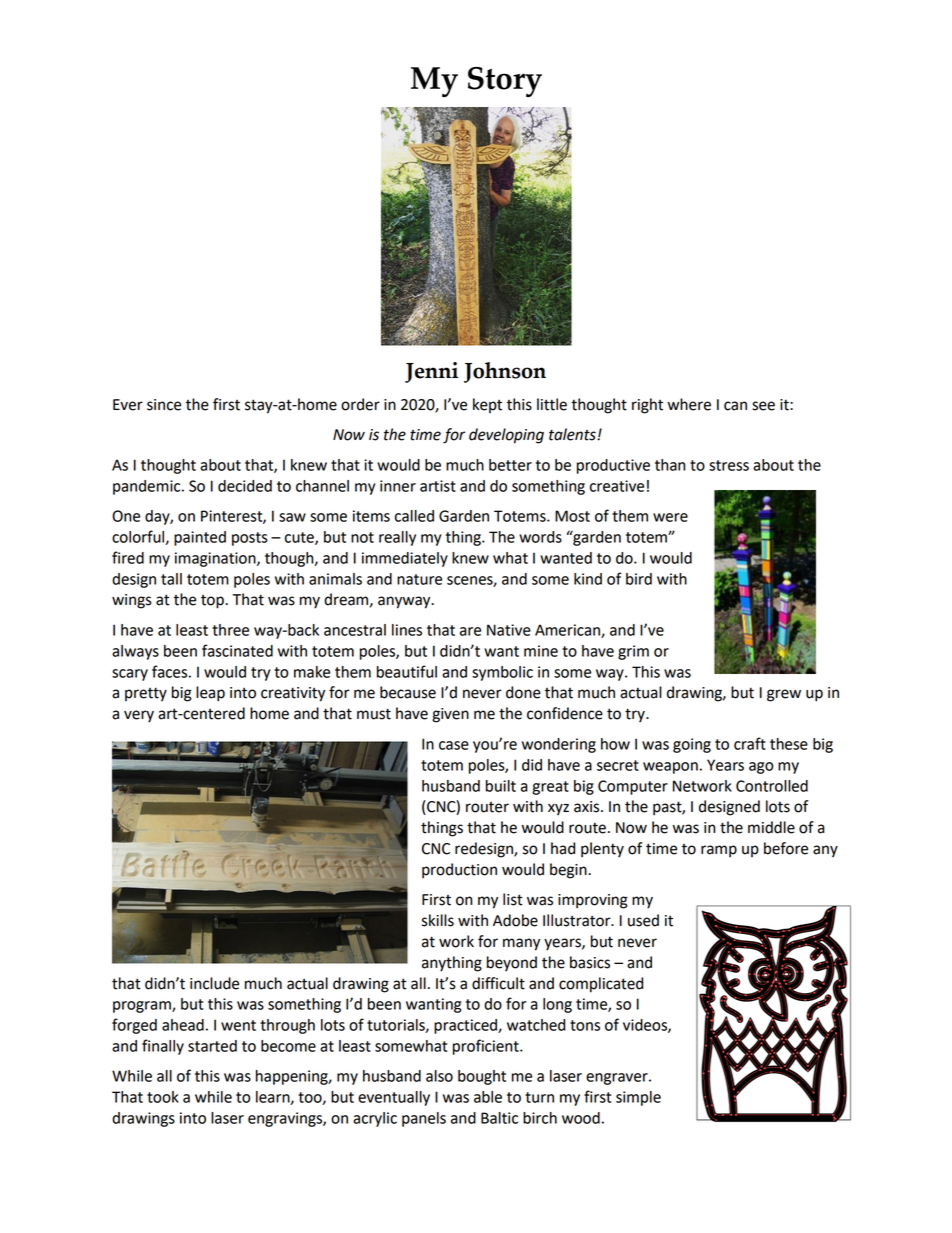 Image resolution: width=952 pixels, height=1233 pixels. Describe the element at coordinates (163, 1097) in the screenshot. I see `took` at that location.
